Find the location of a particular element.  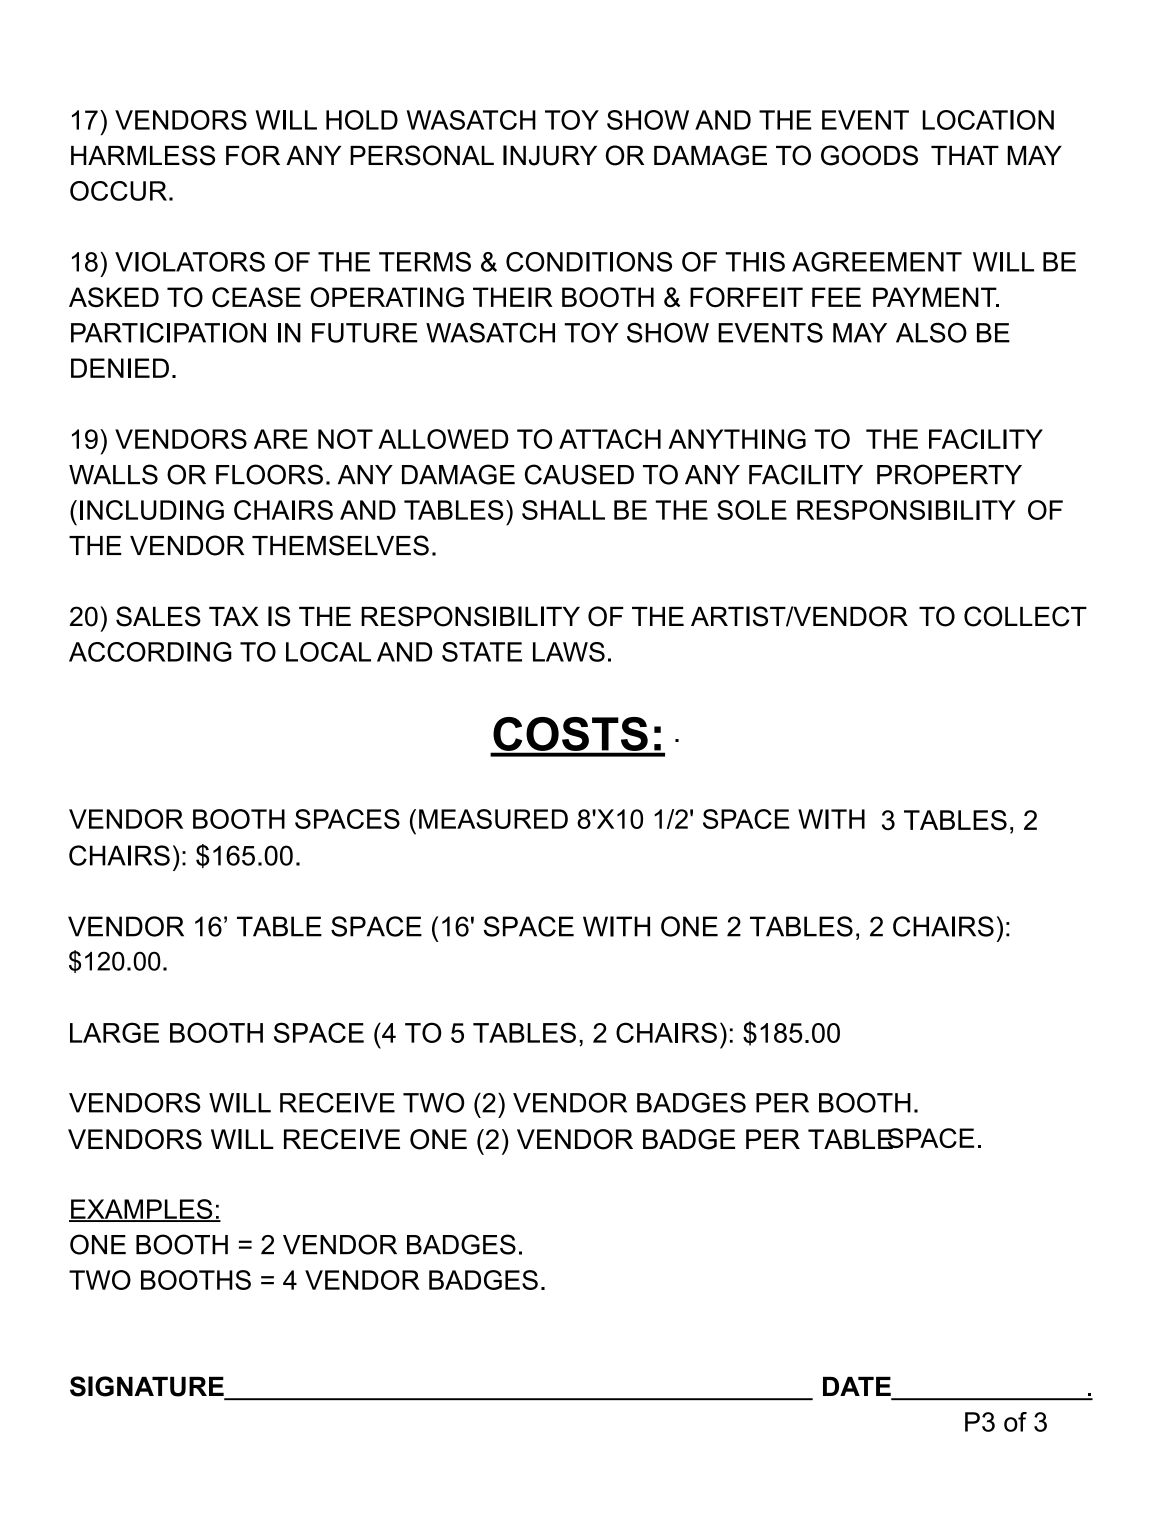

INJURY is located at coordinates (550, 155).
